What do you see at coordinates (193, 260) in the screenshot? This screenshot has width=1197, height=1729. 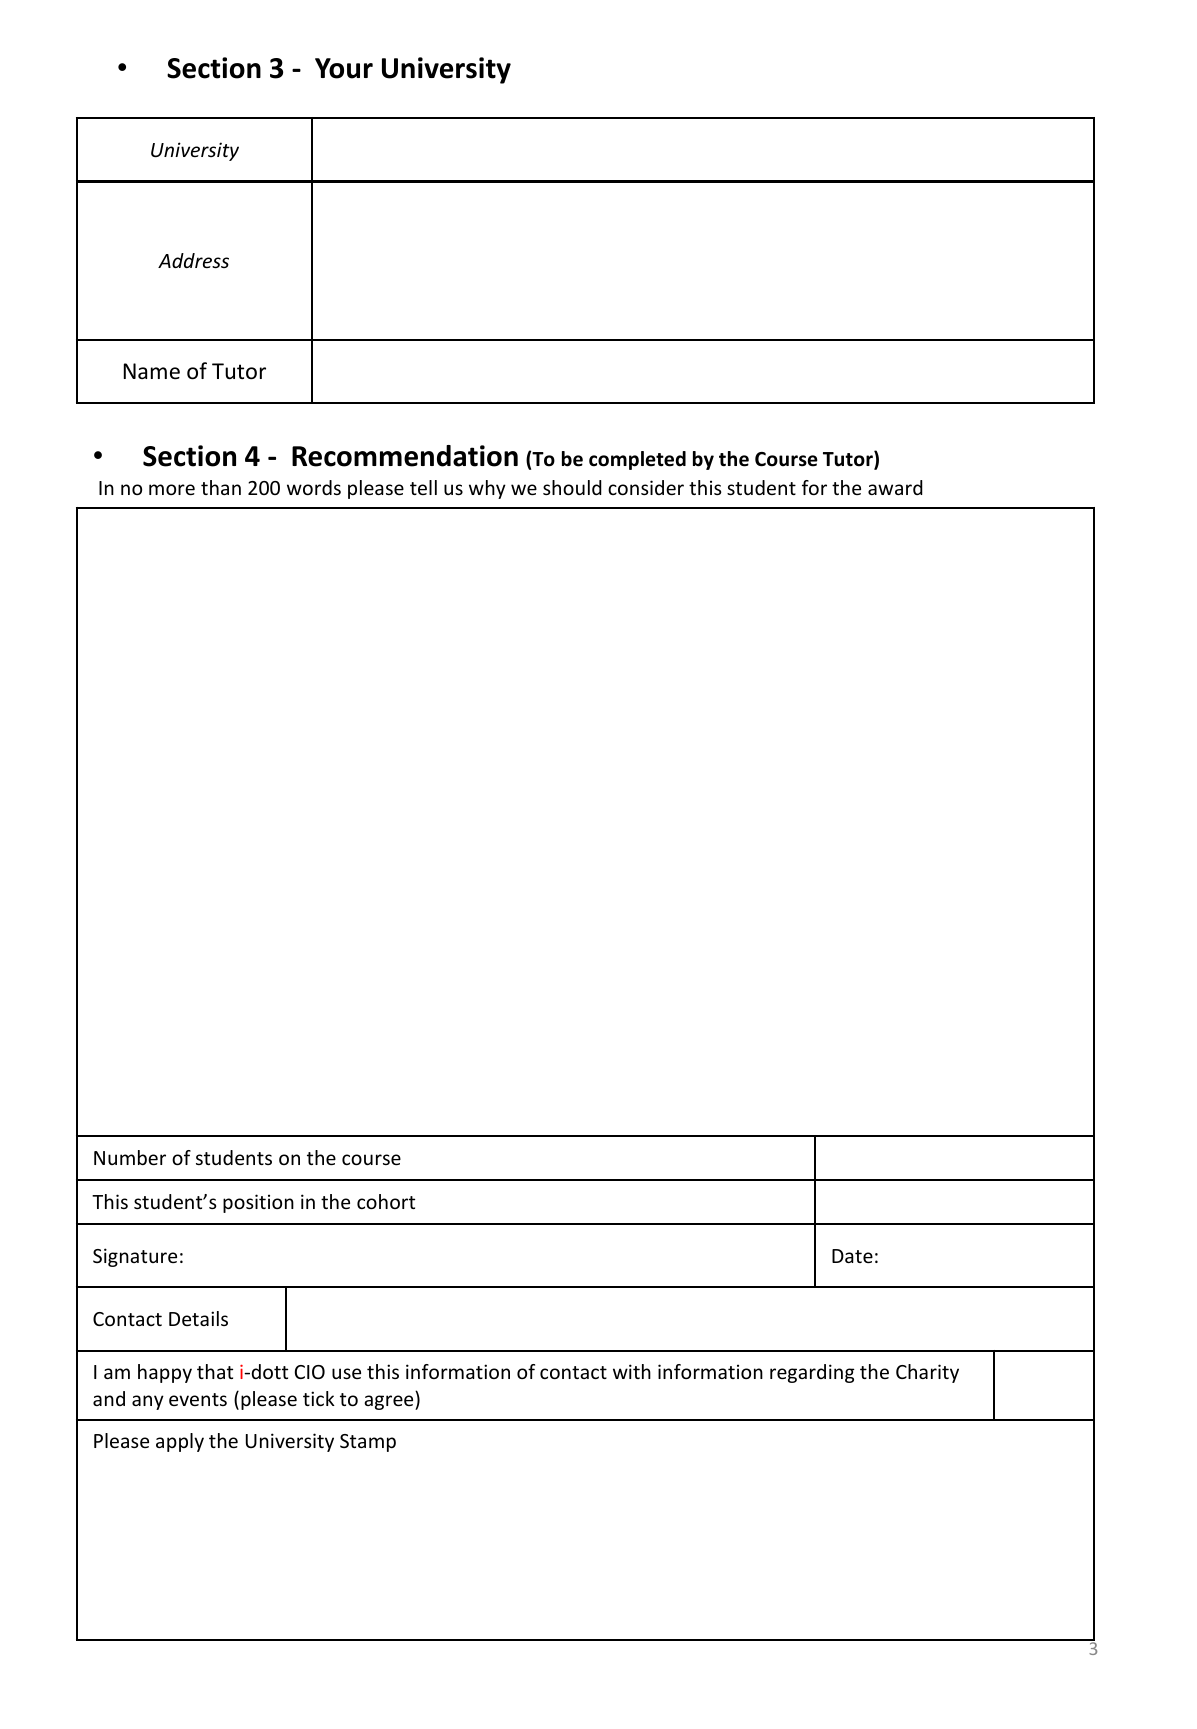 I see `Address` at bounding box center [193, 260].
